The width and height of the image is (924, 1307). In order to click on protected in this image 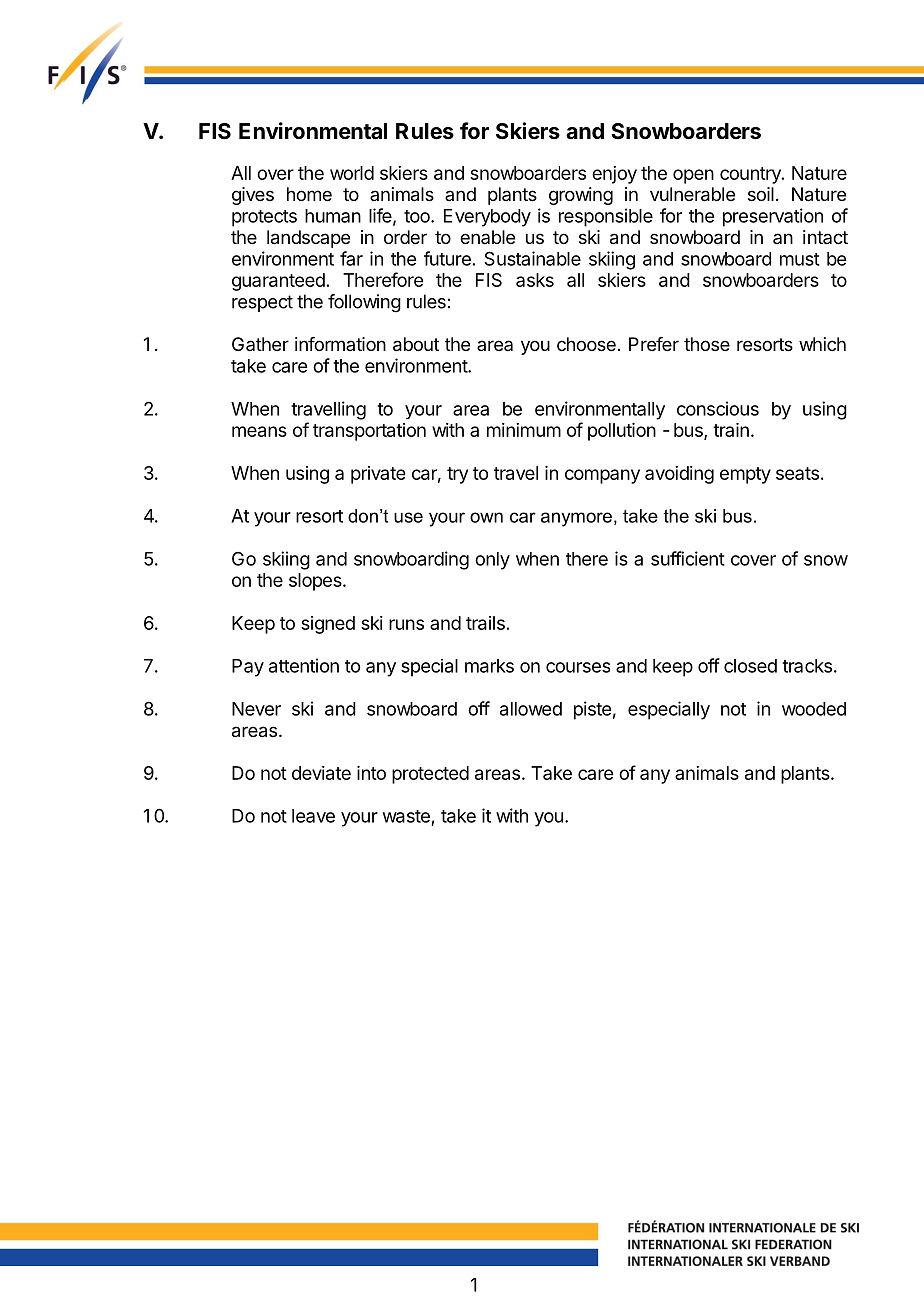, I will do `click(430, 775)`.
